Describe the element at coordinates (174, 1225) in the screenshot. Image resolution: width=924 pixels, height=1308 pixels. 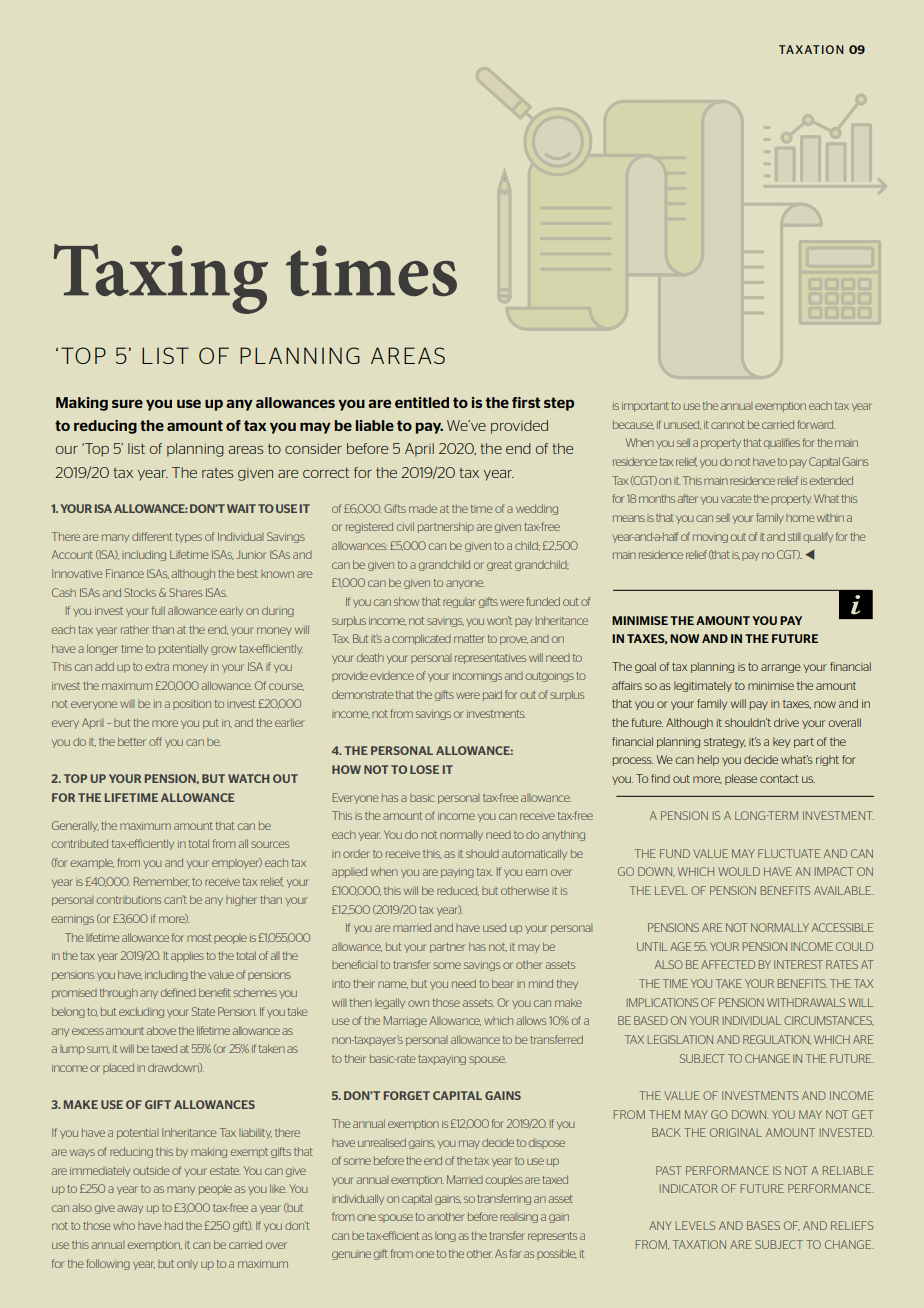
I see `had` at that location.
